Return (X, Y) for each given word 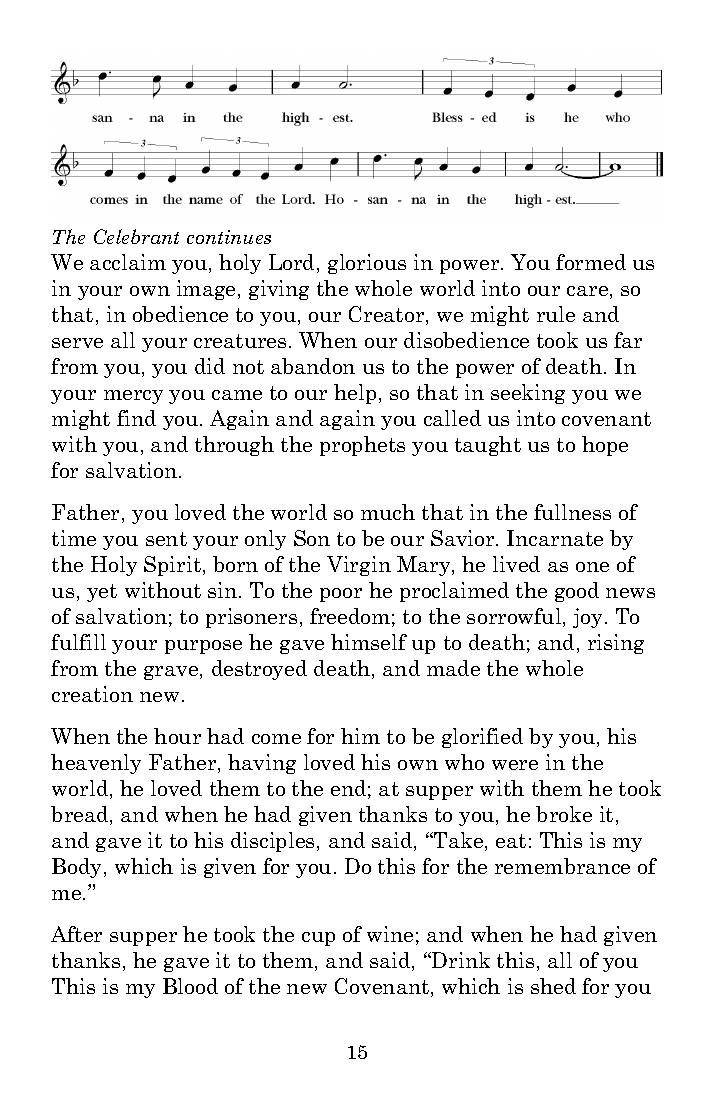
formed (591, 262)
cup (318, 939)
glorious (367, 264)
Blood (190, 986)
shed (553, 986)
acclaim (128, 262)
